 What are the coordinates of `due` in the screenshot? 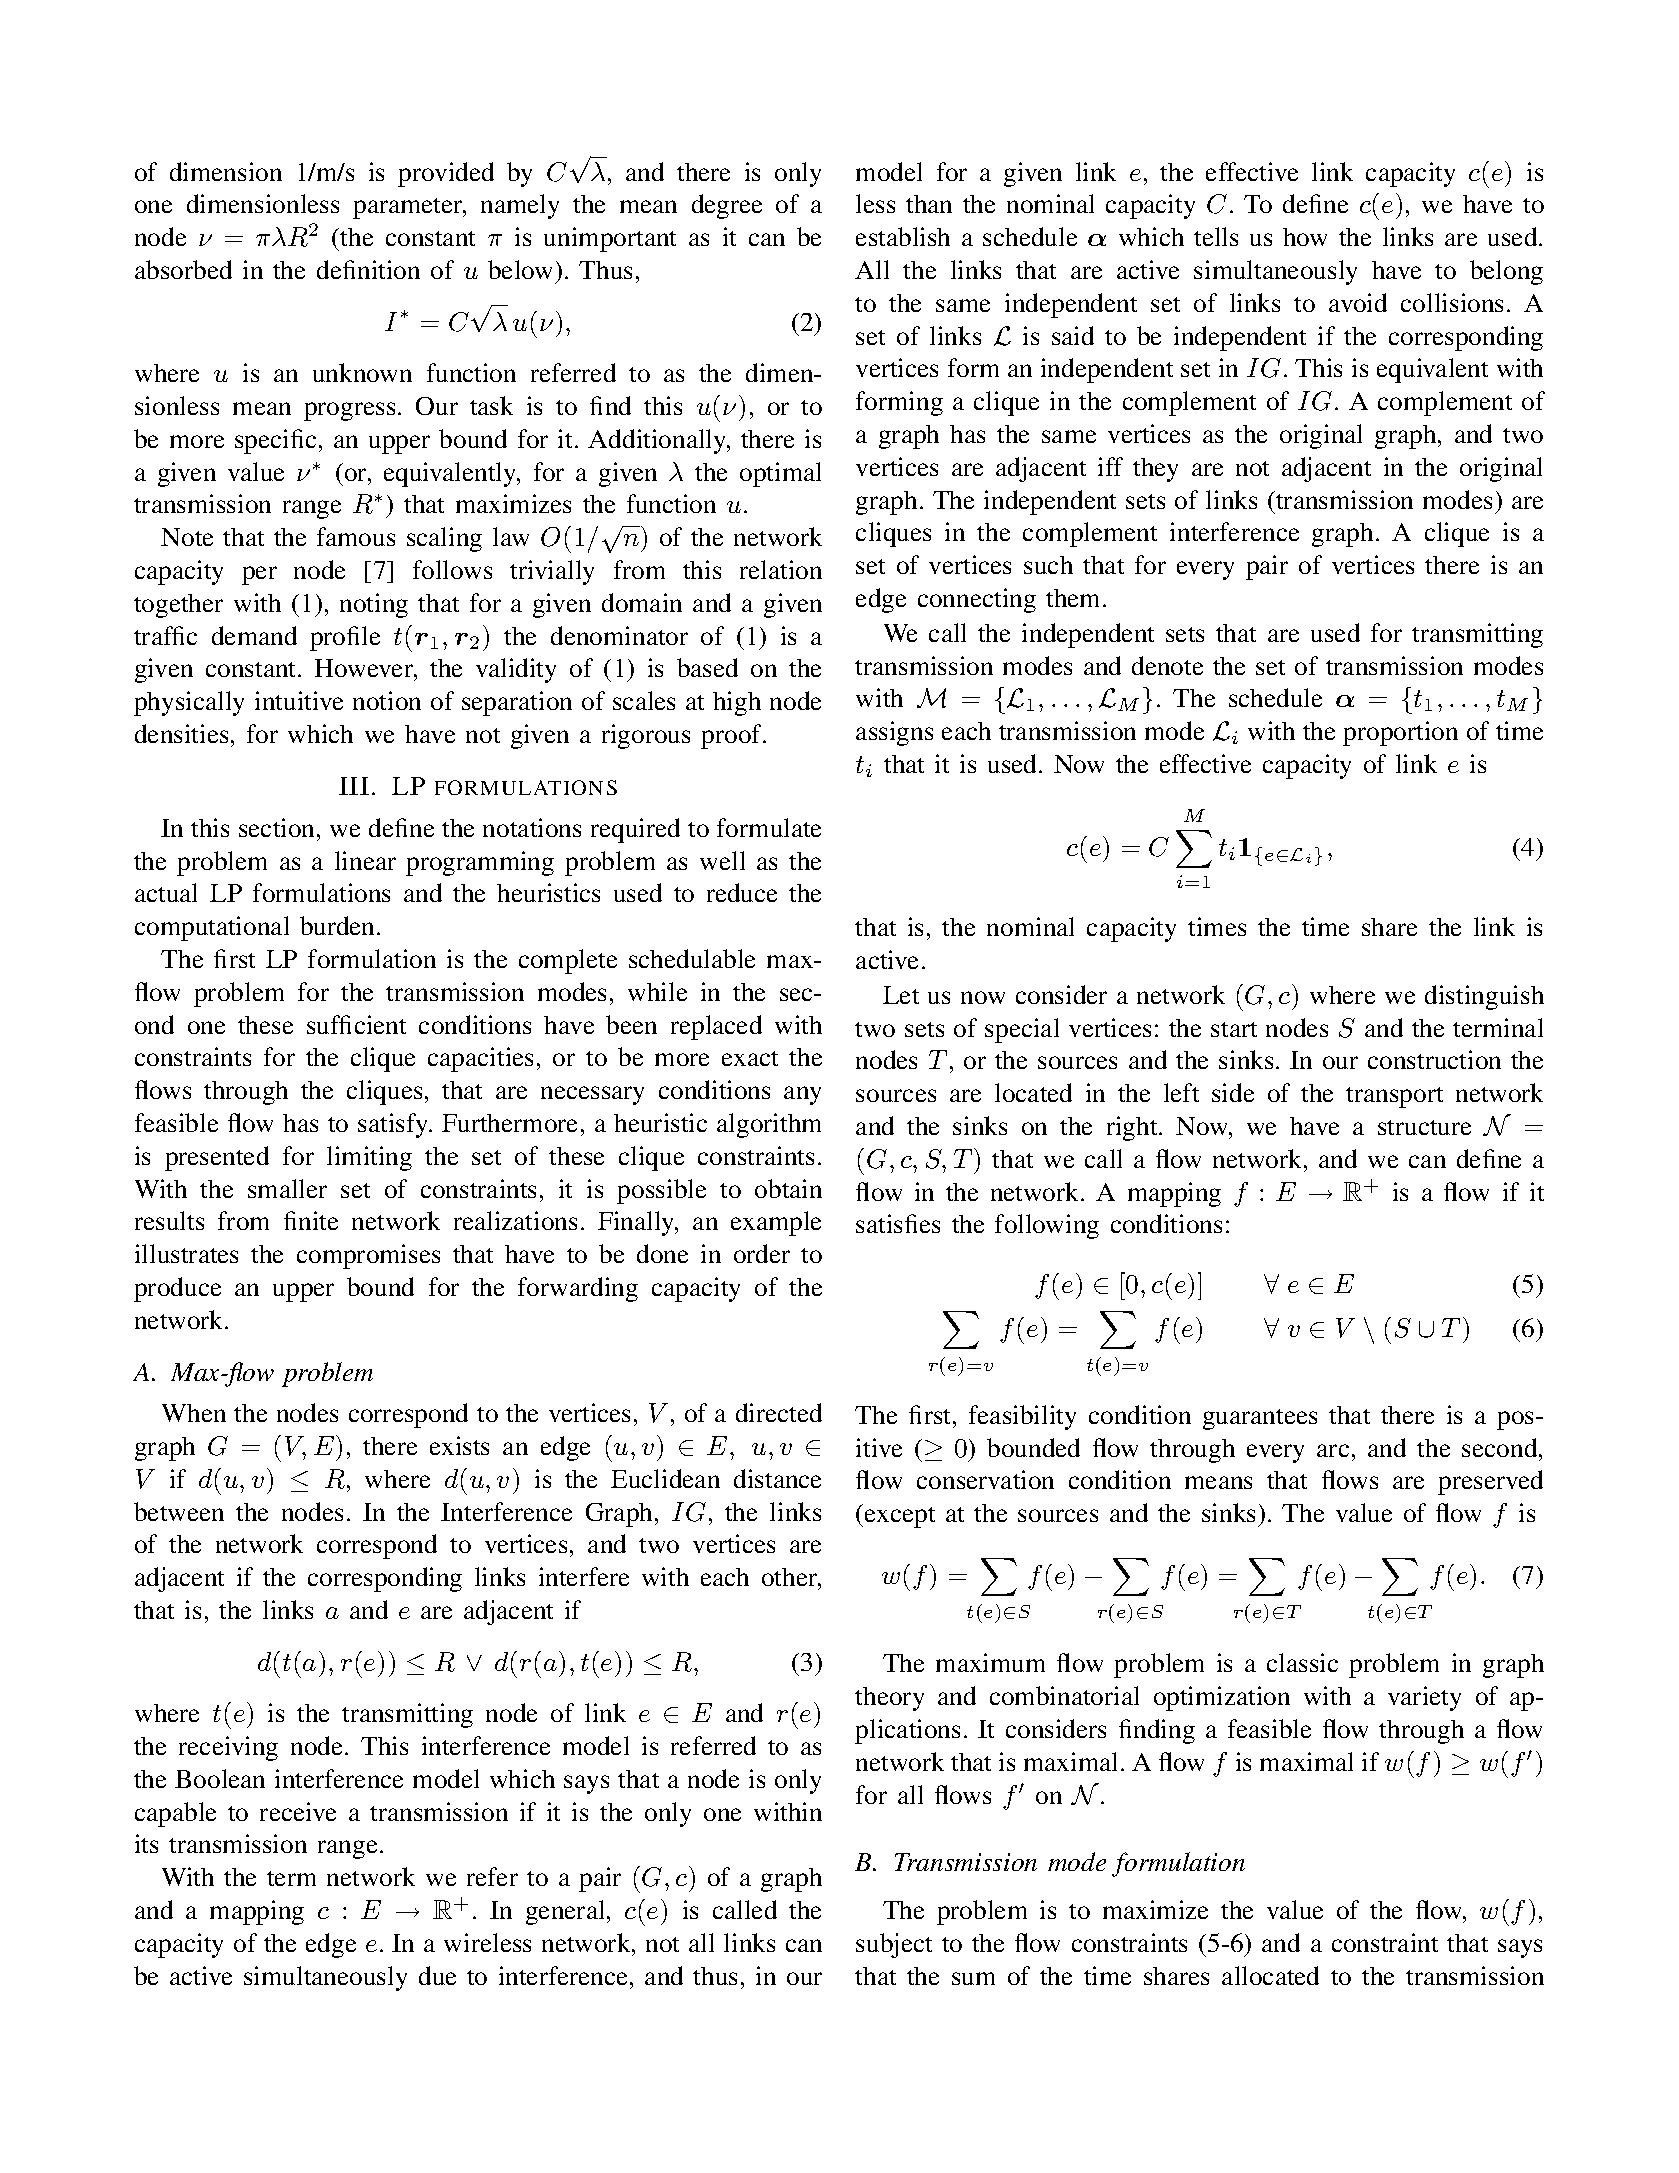 It's located at (437, 1975).
